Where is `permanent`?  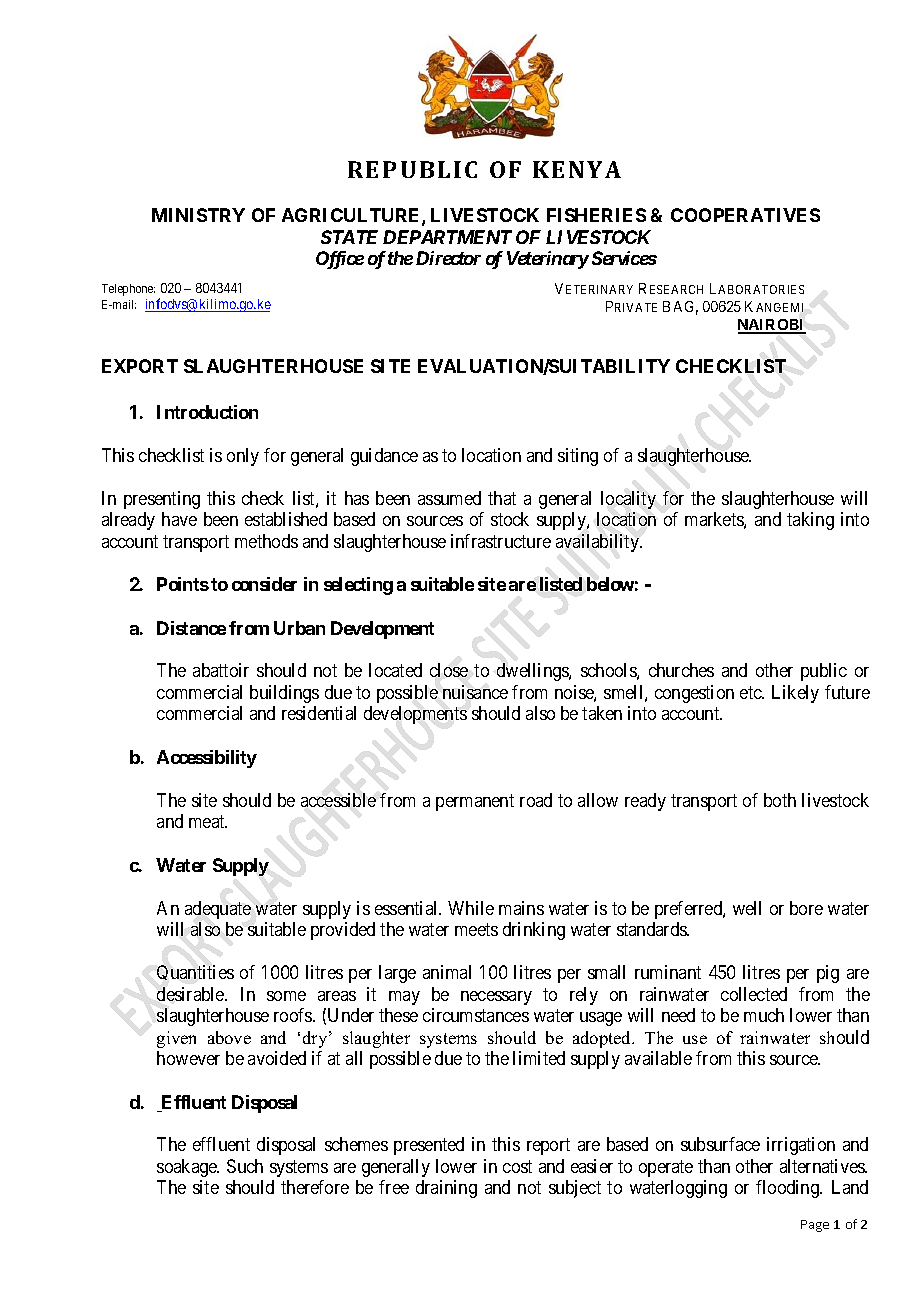
permanent is located at coordinates (475, 802).
